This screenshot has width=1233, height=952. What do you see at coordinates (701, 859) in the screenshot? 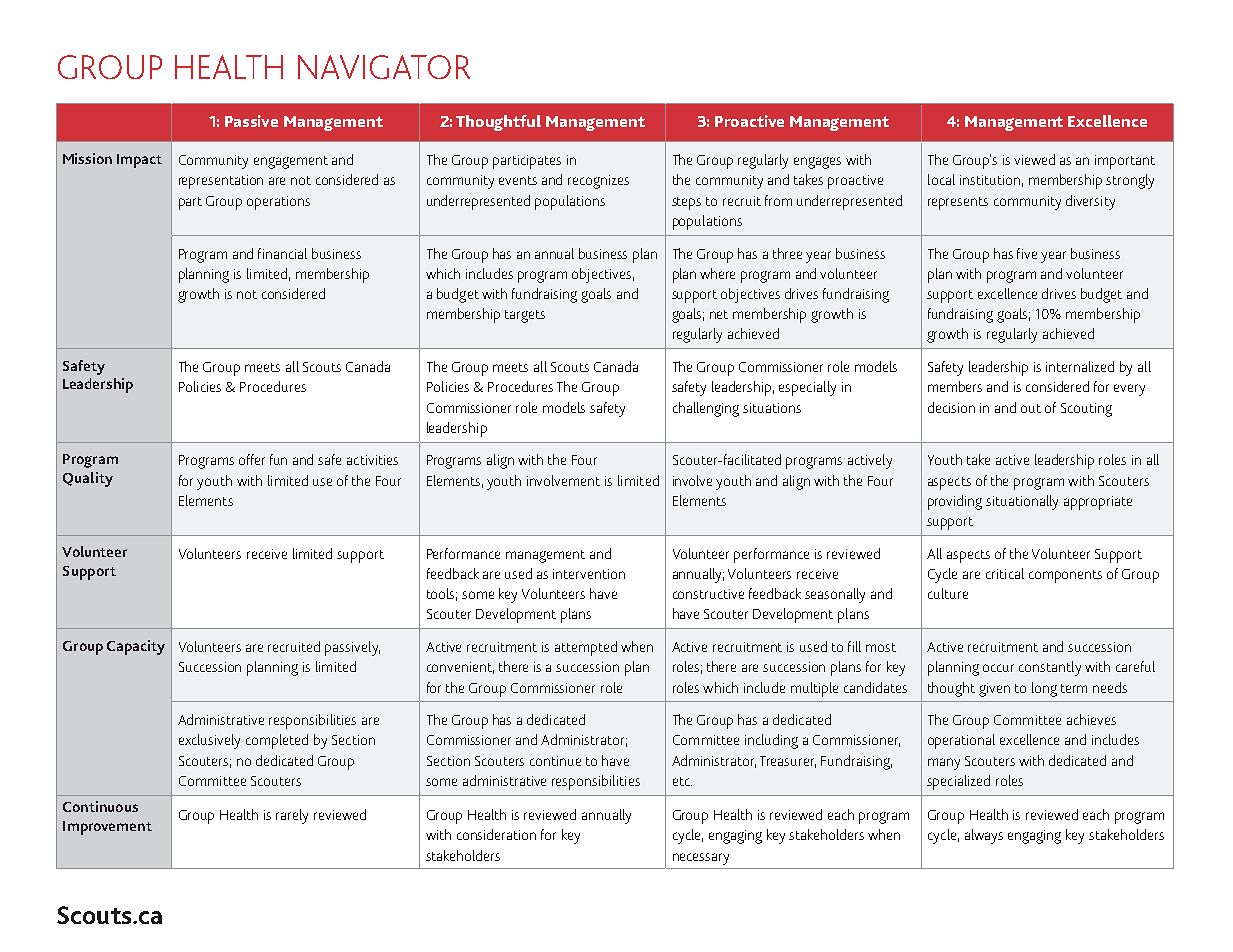
I see `necessary` at bounding box center [701, 859].
